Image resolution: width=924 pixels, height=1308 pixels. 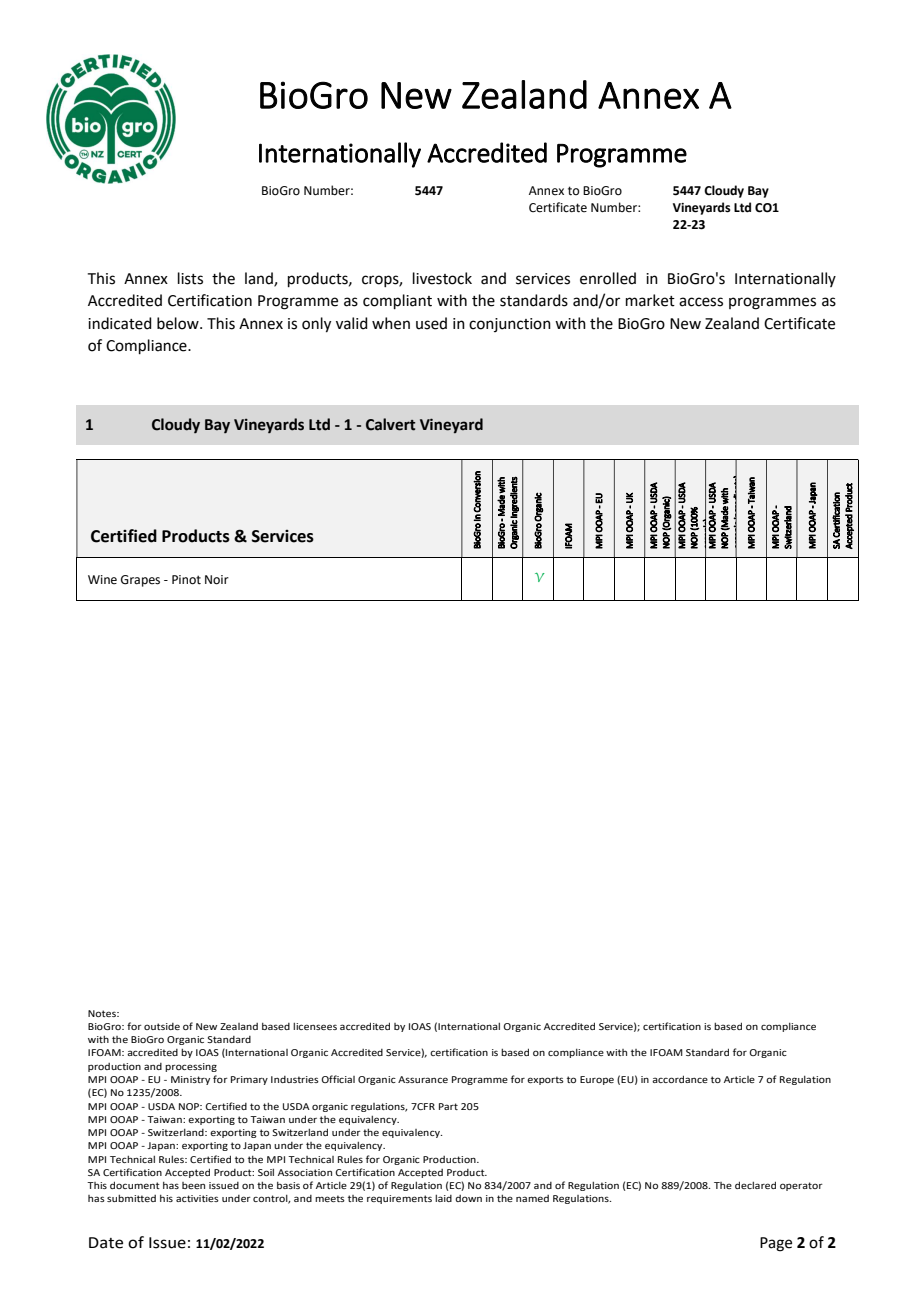 What do you see at coordinates (179, 323) in the screenshot?
I see `below` at bounding box center [179, 323].
